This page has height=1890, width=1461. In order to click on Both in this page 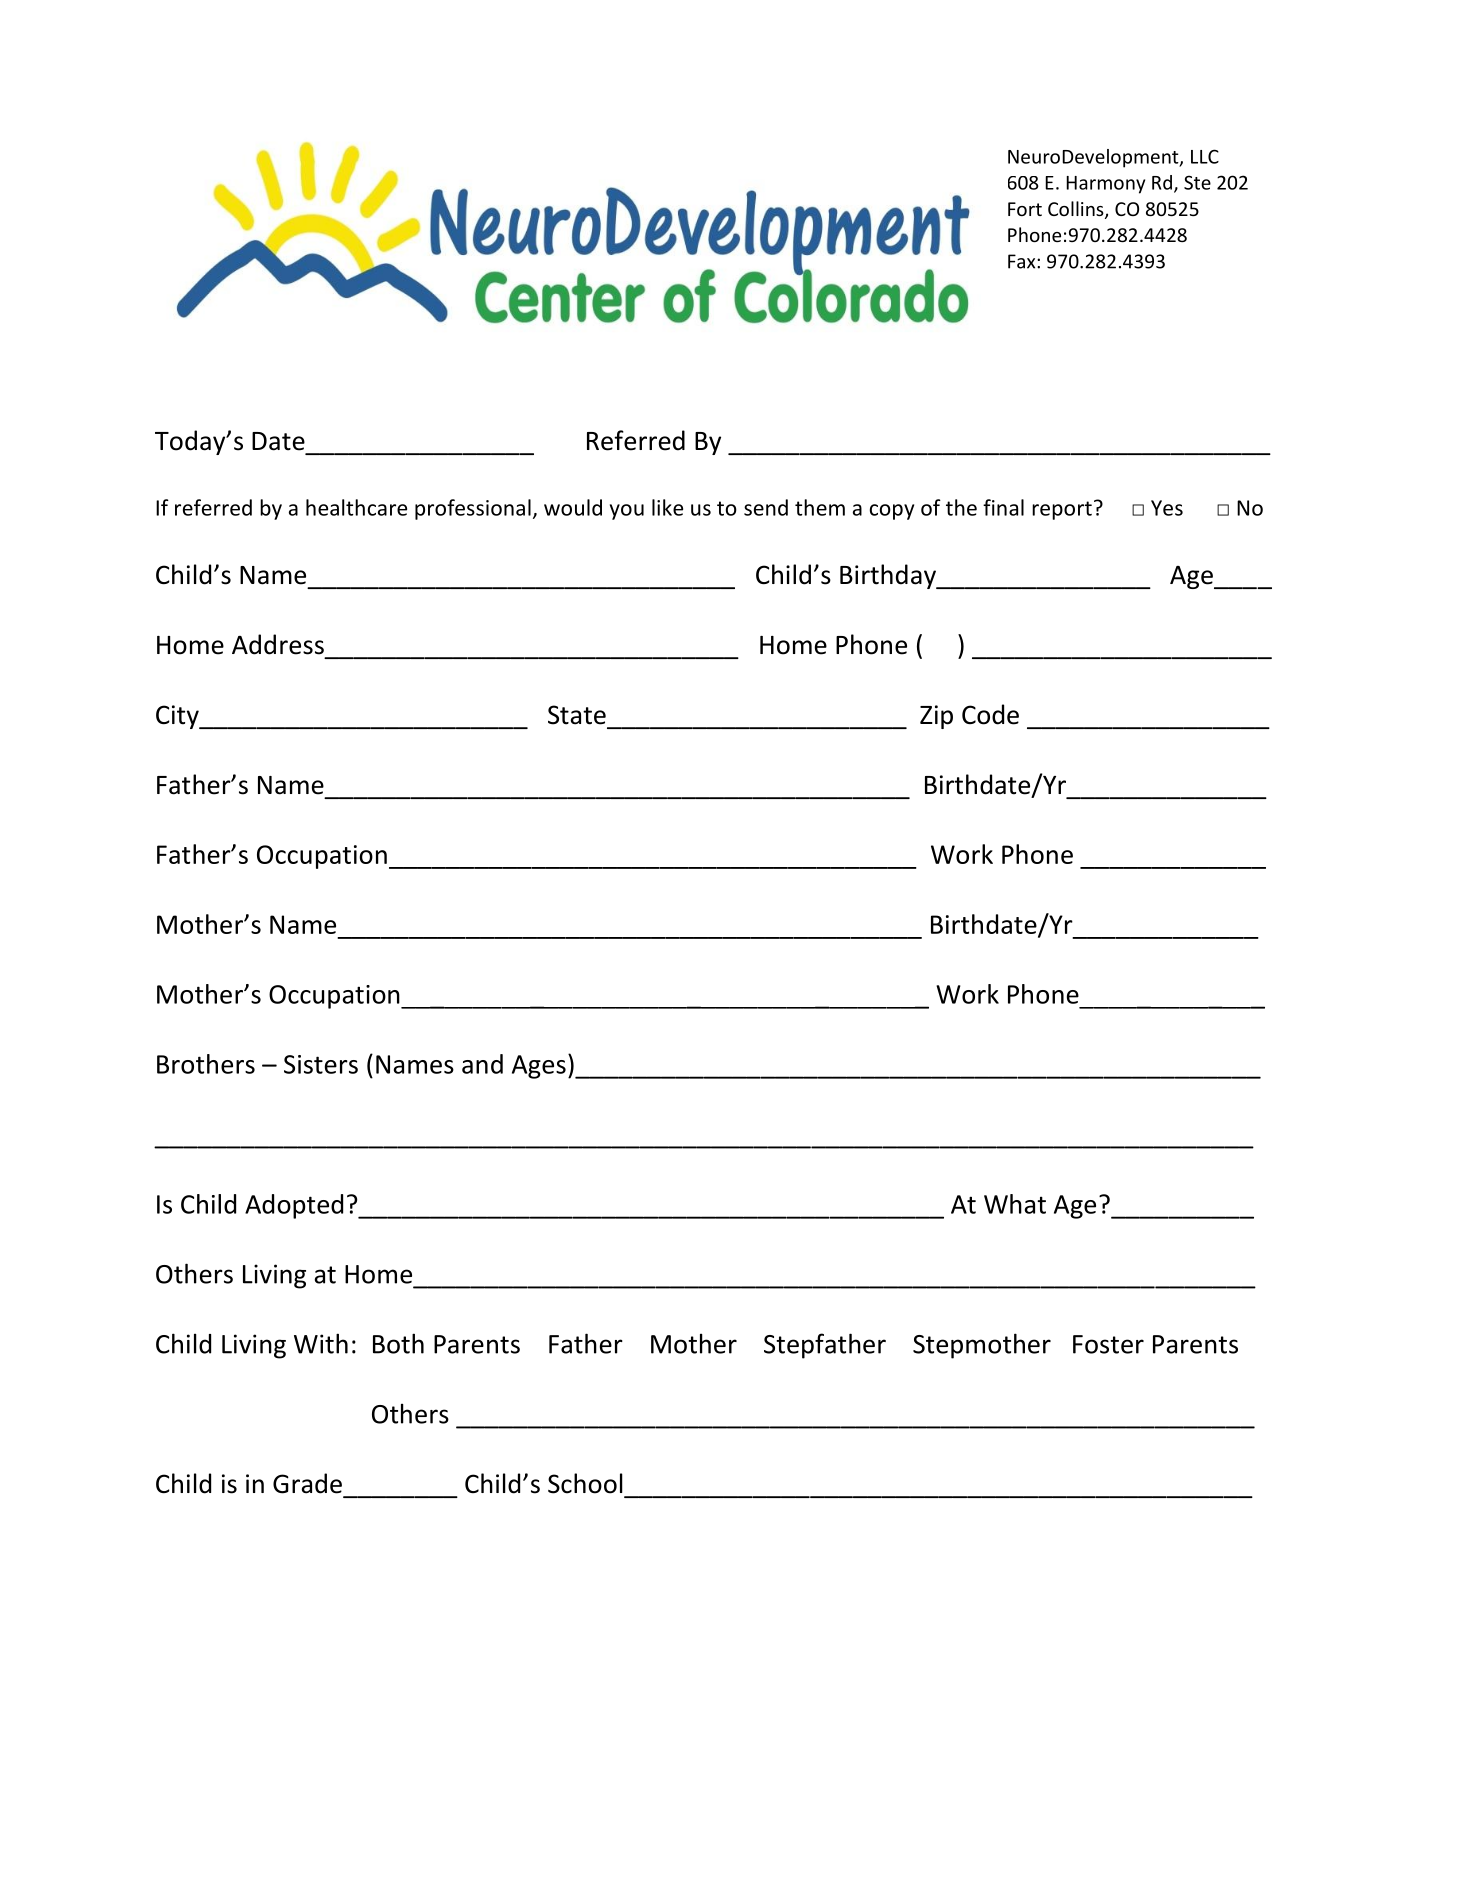, I will do `click(398, 1343)`.
